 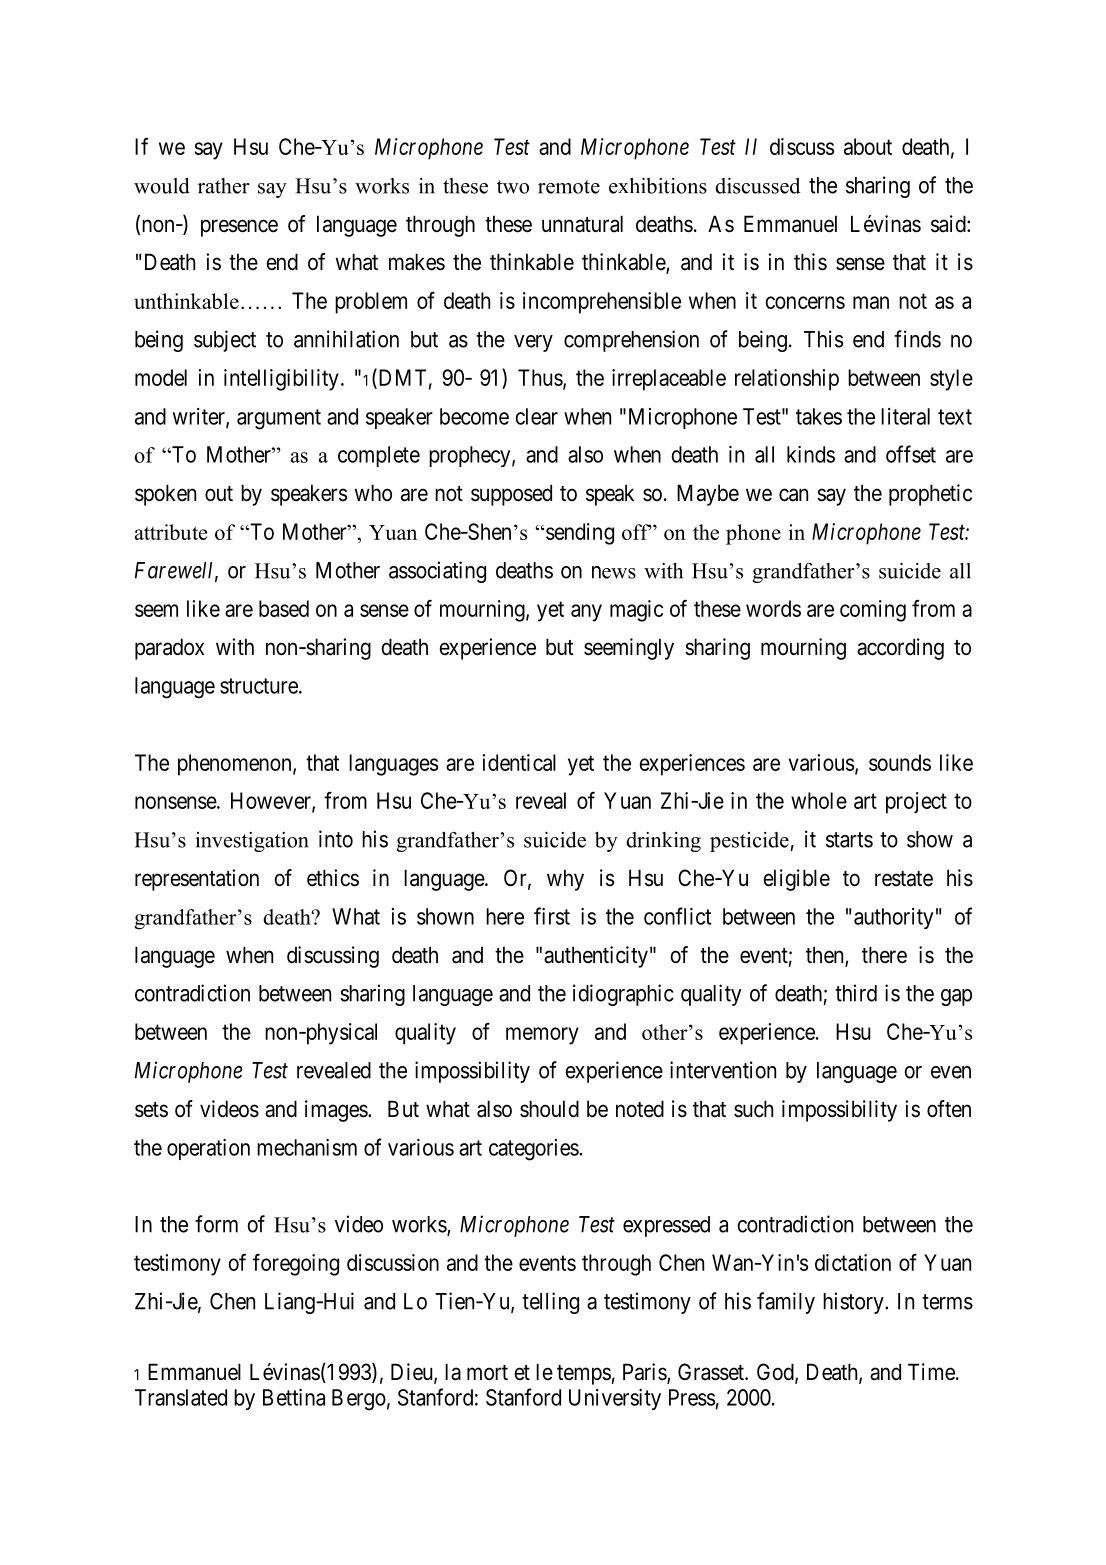 I want to click on sounds, so click(x=900, y=762).
